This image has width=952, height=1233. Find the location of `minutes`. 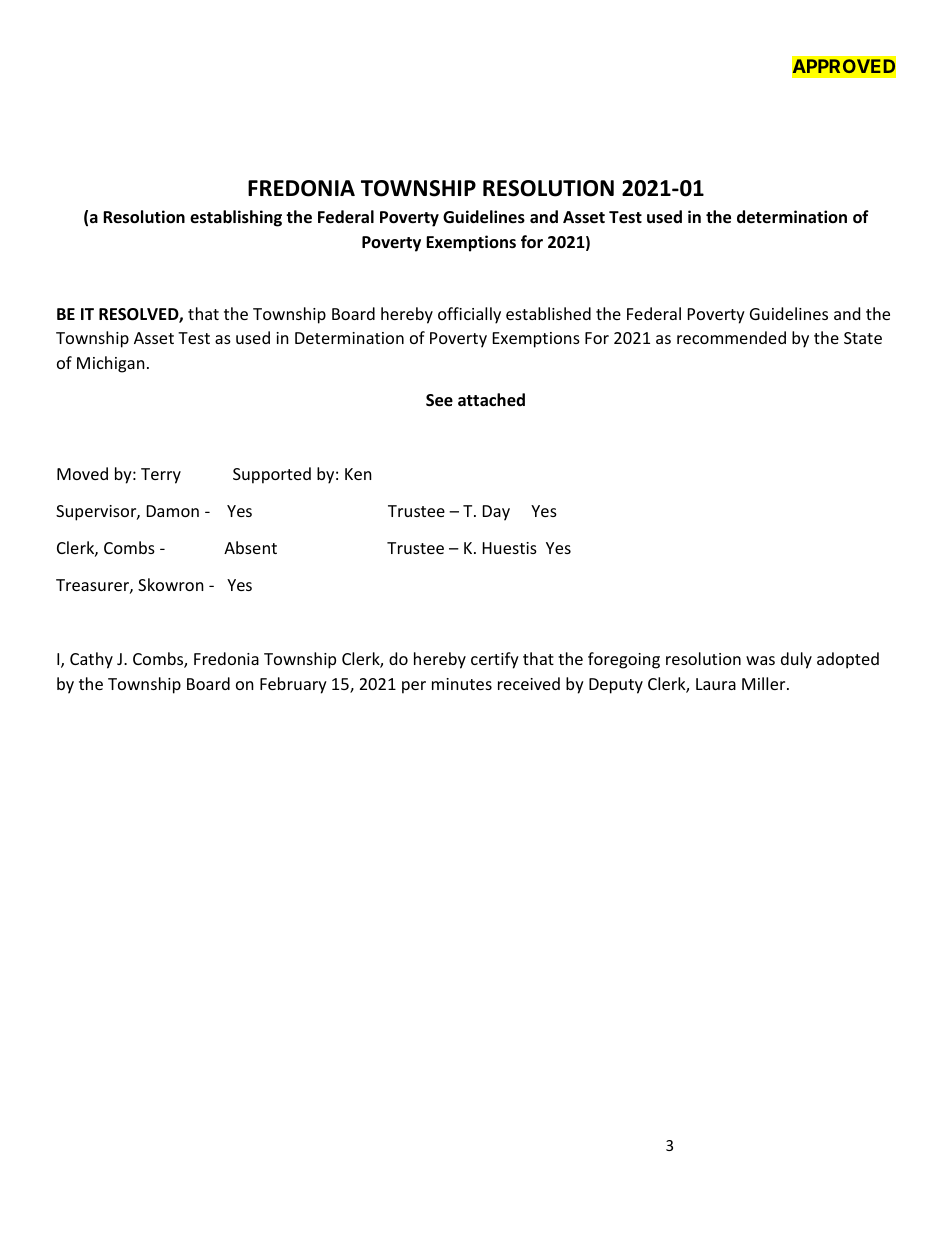

minutes is located at coordinates (462, 684).
